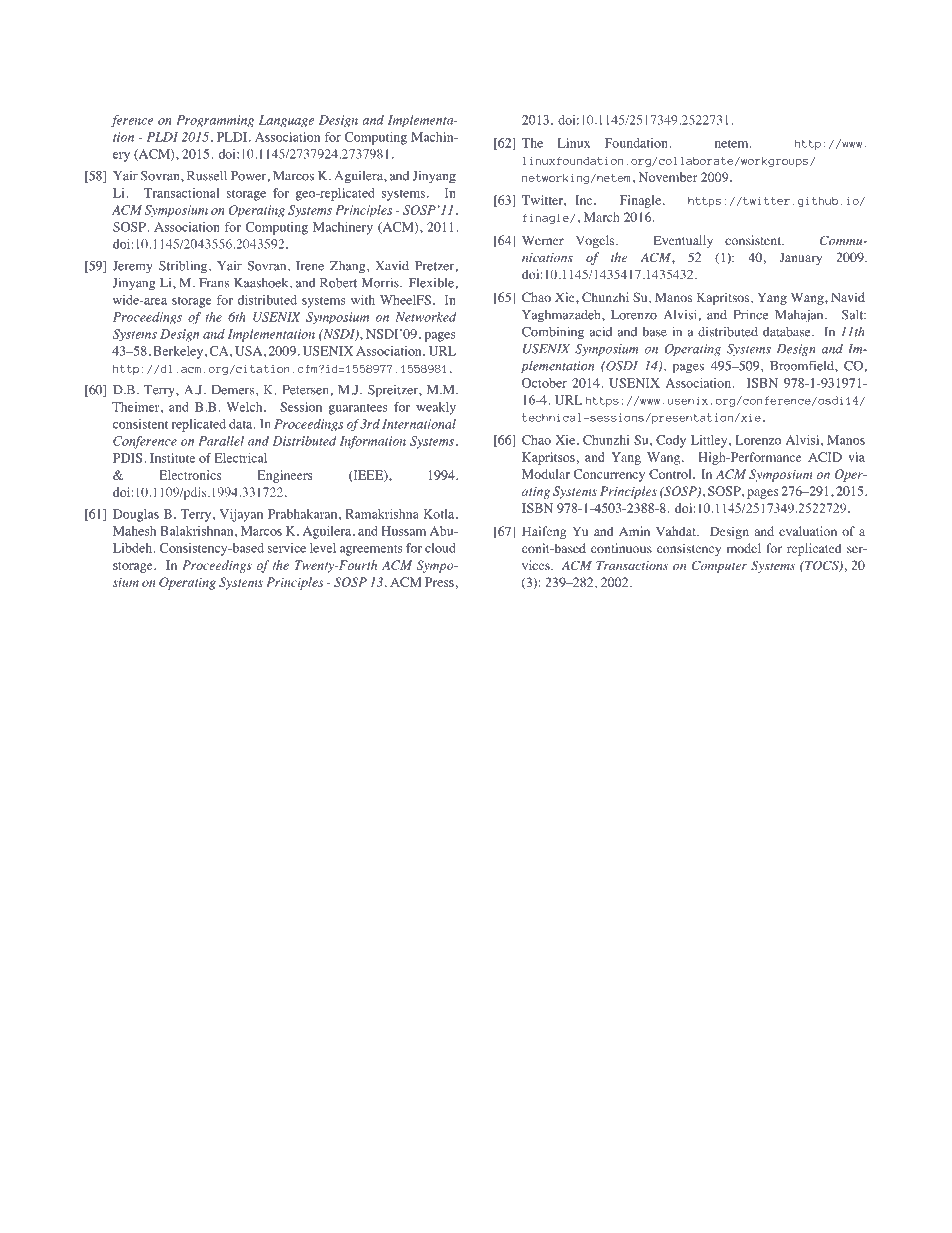  Describe the element at coordinates (553, 333) in the page. I see `Combining` at that location.
